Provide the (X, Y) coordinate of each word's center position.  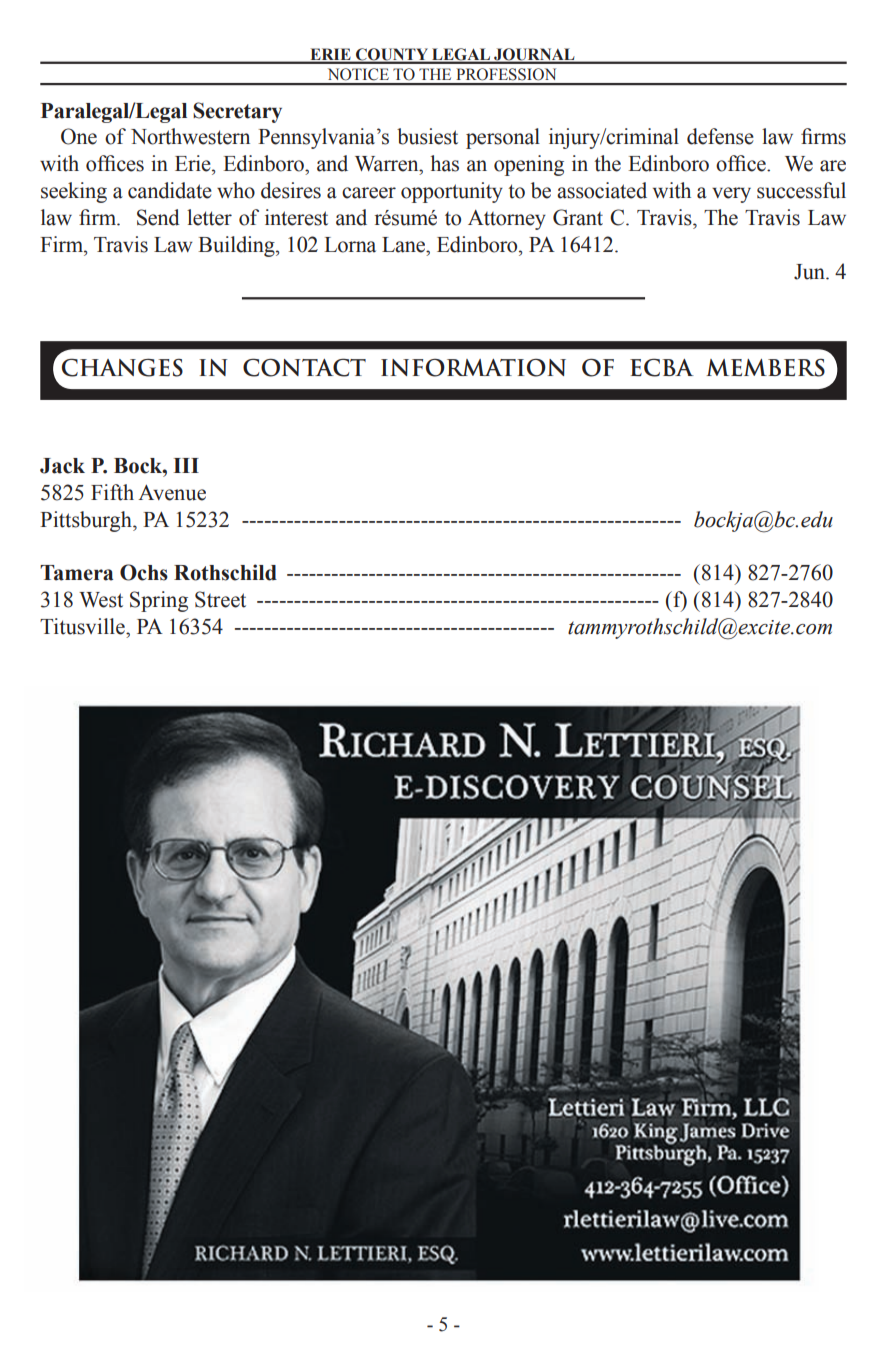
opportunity (452, 192)
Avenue (172, 493)
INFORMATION (473, 368)
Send (158, 217)
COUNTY (392, 55)
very (731, 195)
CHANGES (122, 367)
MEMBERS (765, 368)
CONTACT (304, 367)
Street (220, 599)
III (186, 465)
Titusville (83, 626)
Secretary (237, 112)
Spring (159, 601)
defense (720, 136)
